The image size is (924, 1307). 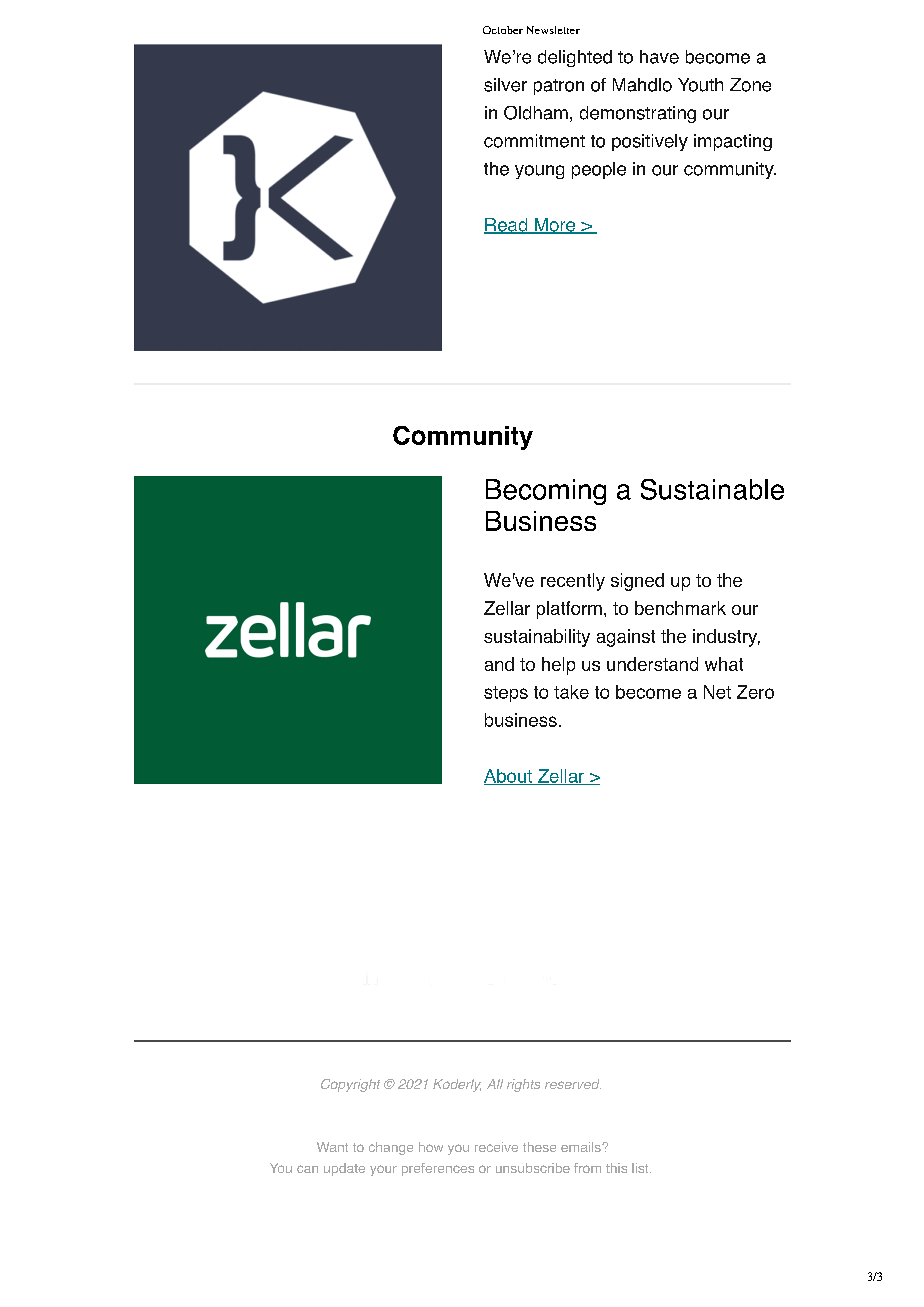 What do you see at coordinates (539, 1147) in the document?
I see `these` at bounding box center [539, 1147].
